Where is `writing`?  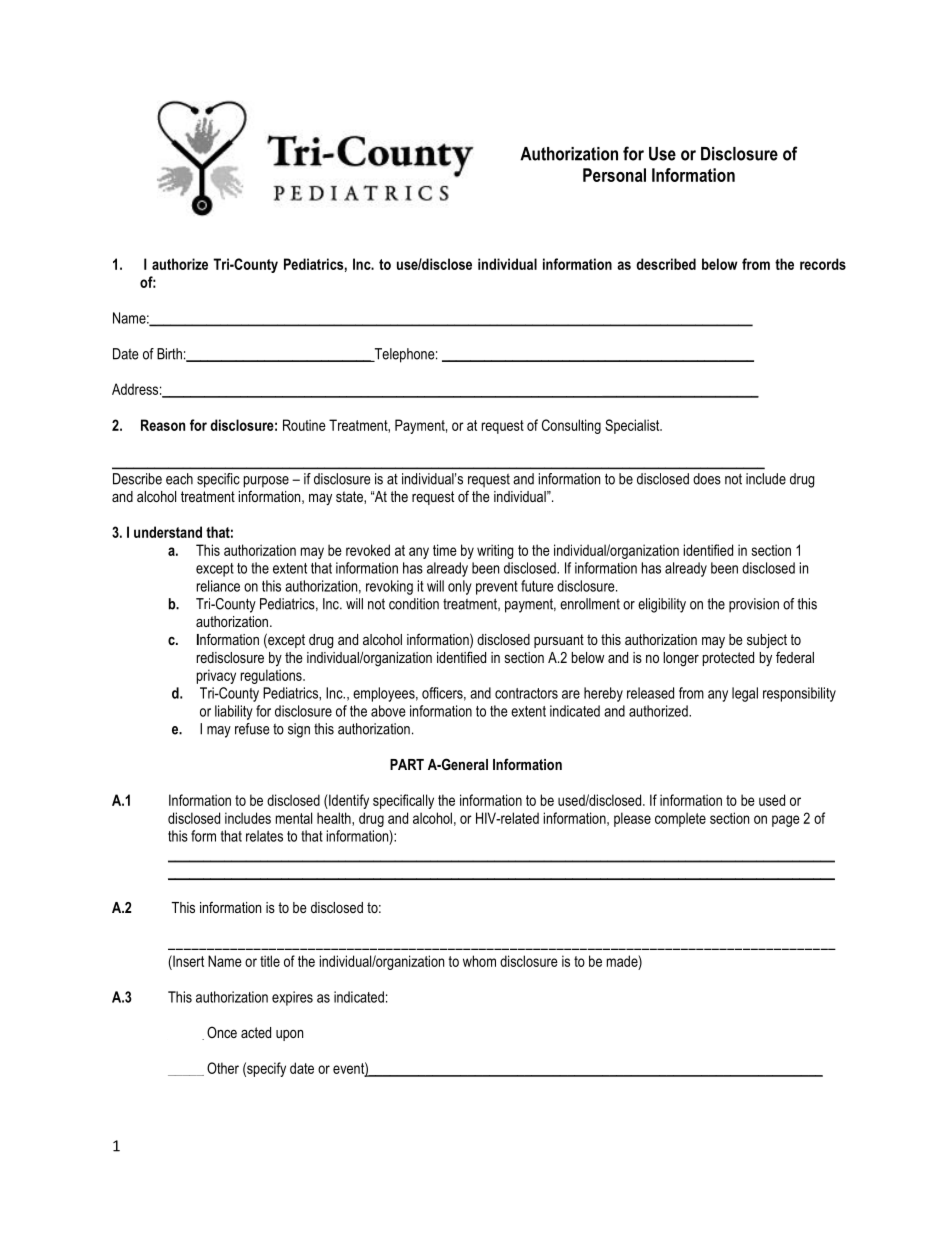
writing is located at coordinates (495, 551).
